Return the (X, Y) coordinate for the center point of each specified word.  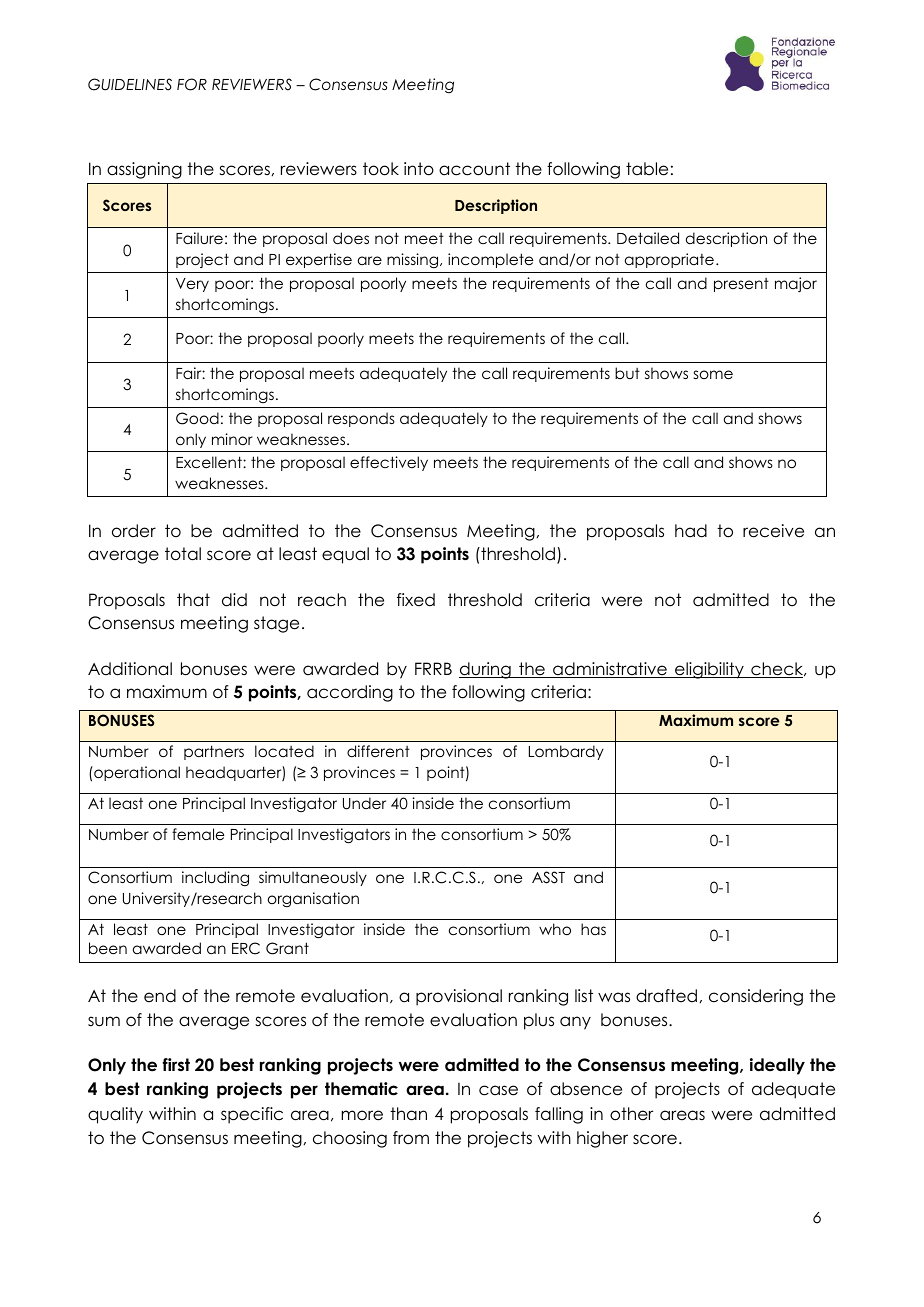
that (193, 600)
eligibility (709, 670)
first (176, 1065)
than (408, 1114)
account (474, 169)
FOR (192, 84)
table (647, 169)
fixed (416, 600)
